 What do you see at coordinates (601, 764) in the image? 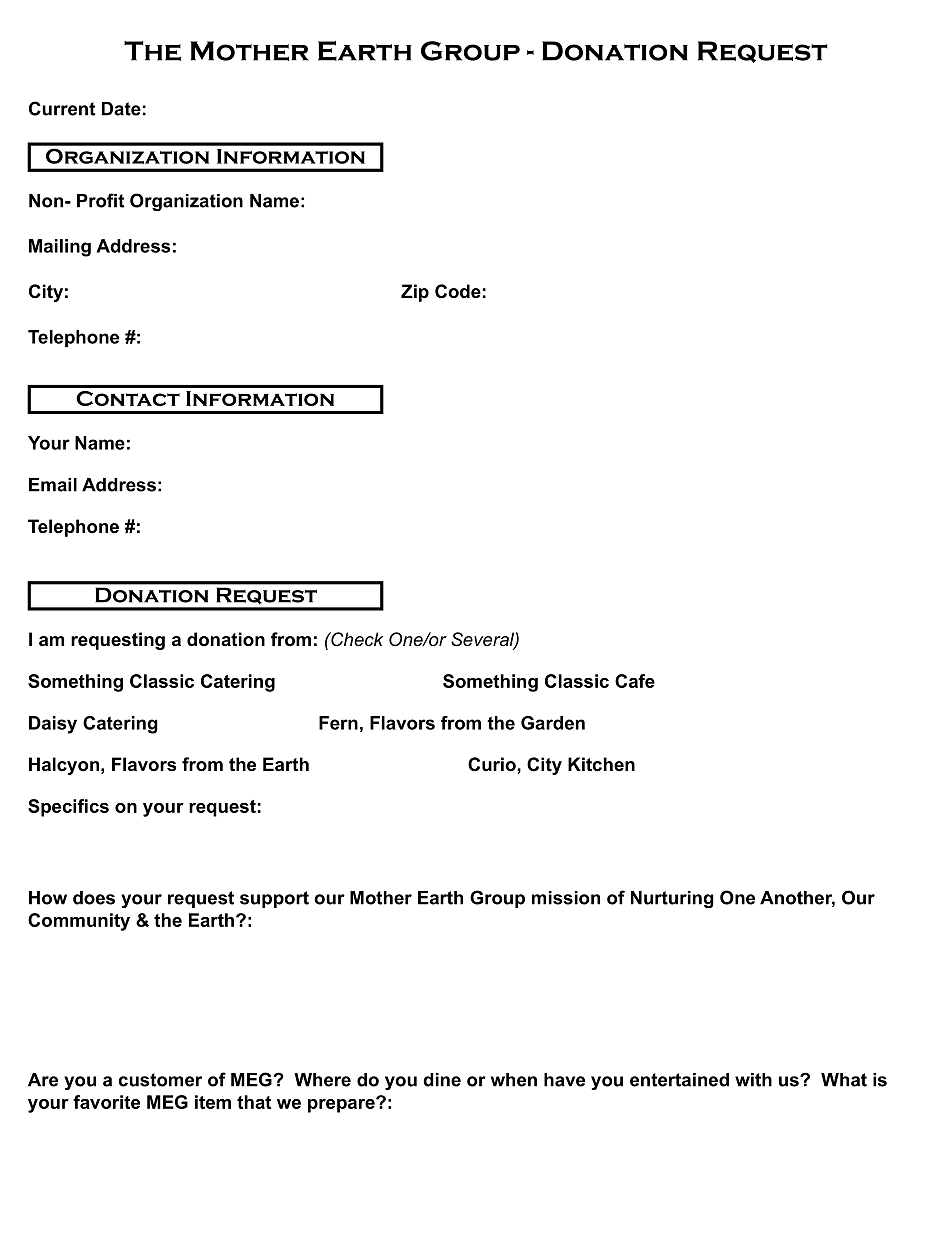
I see `Kitchen` at bounding box center [601, 764].
